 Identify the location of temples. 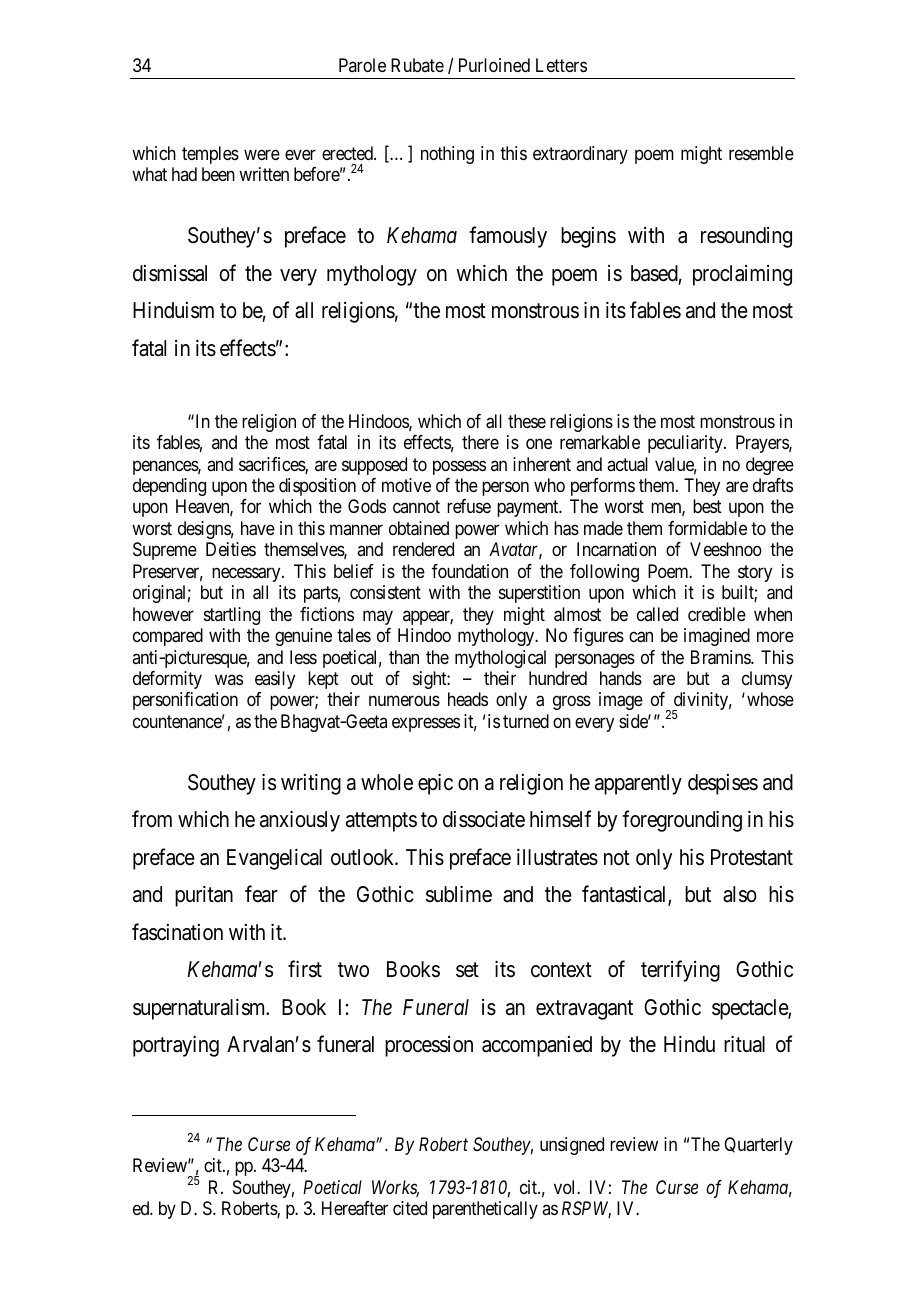
(210, 155).
